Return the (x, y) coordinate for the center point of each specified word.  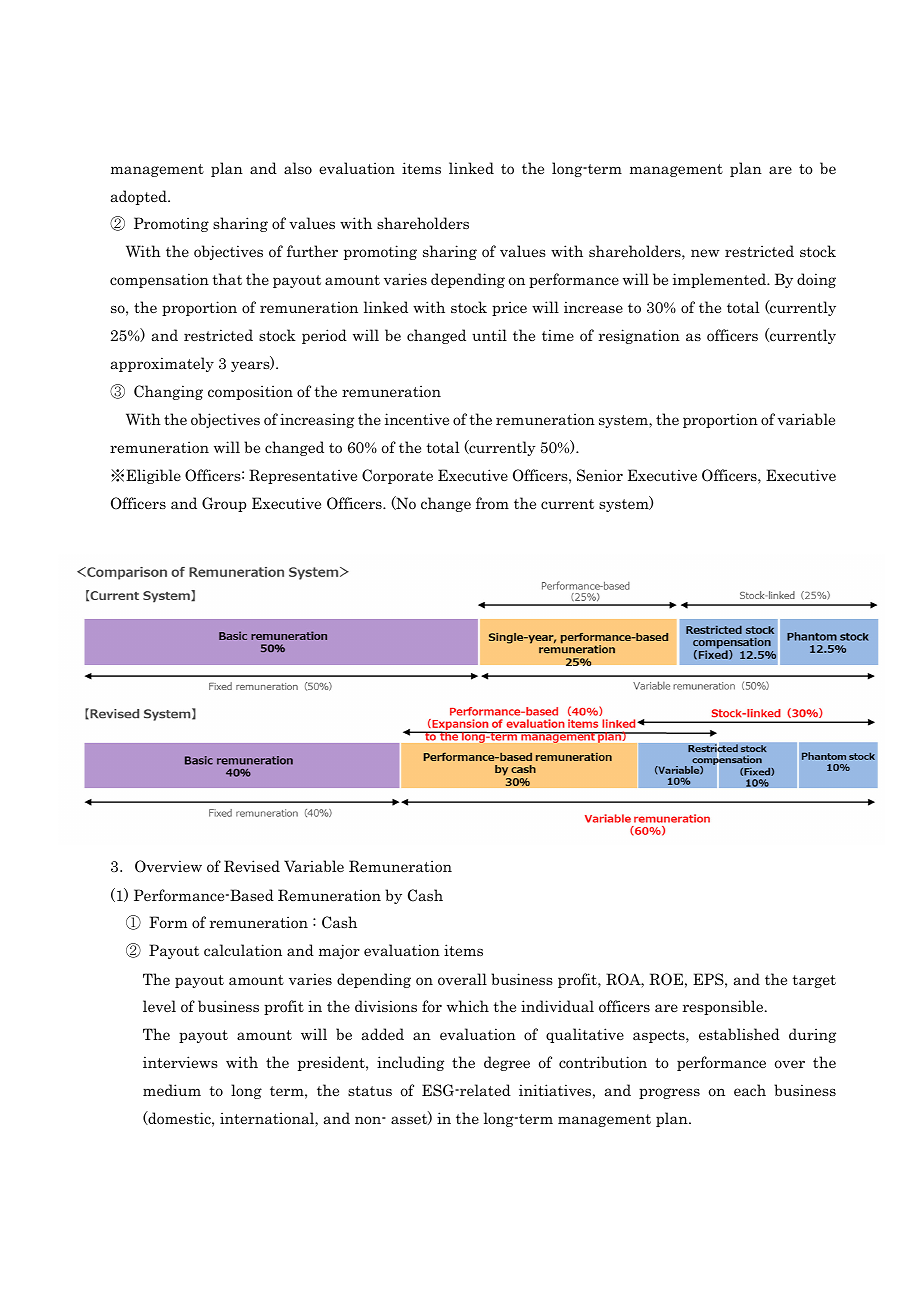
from (492, 503)
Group (224, 504)
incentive (417, 419)
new (705, 253)
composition (250, 392)
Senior (600, 475)
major (339, 951)
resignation (639, 336)
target (814, 981)
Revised (252, 866)
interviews (180, 1062)
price (509, 308)
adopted (140, 197)
